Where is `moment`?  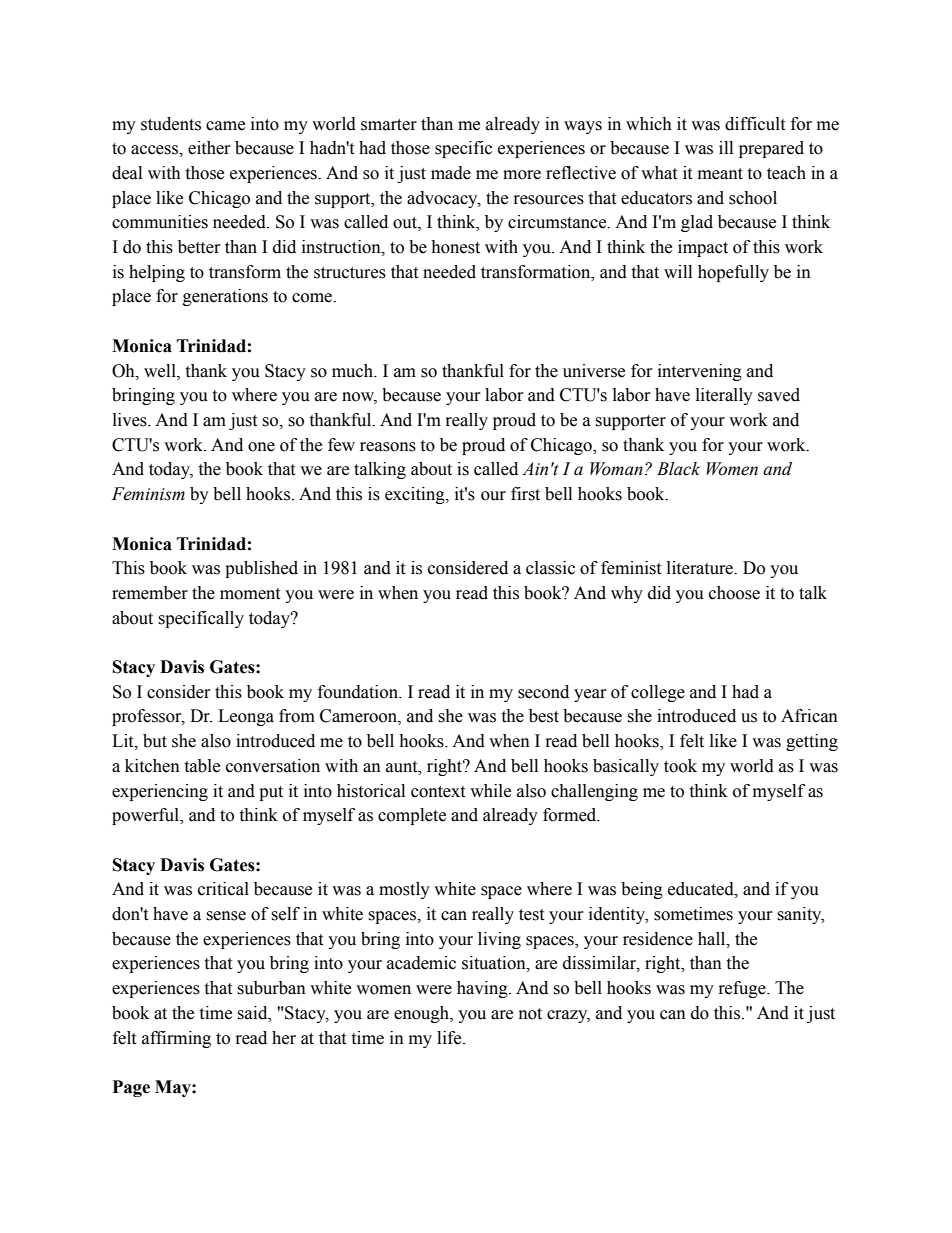 moment is located at coordinates (250, 594).
